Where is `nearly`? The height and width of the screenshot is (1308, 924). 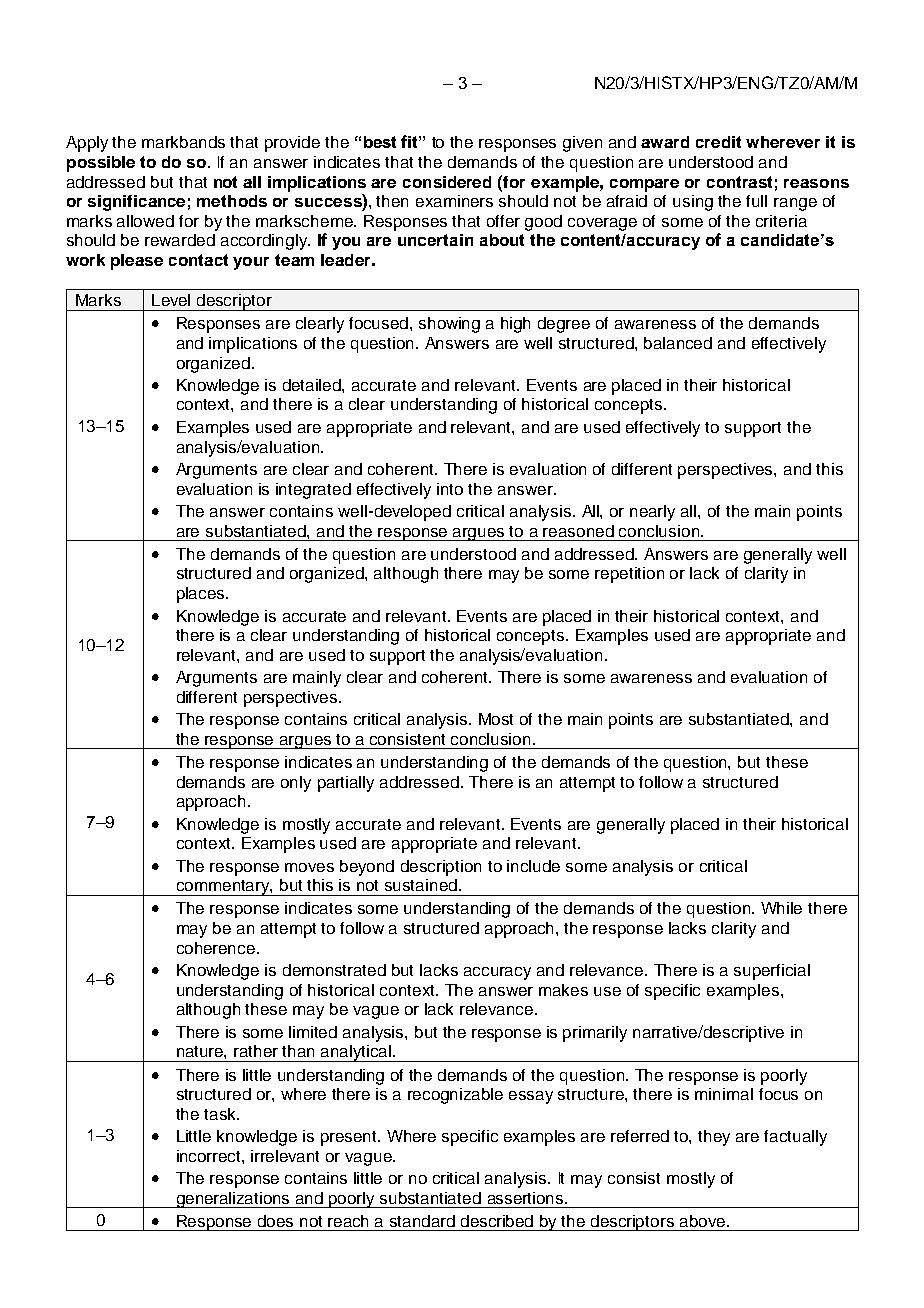 nearly is located at coordinates (652, 513).
